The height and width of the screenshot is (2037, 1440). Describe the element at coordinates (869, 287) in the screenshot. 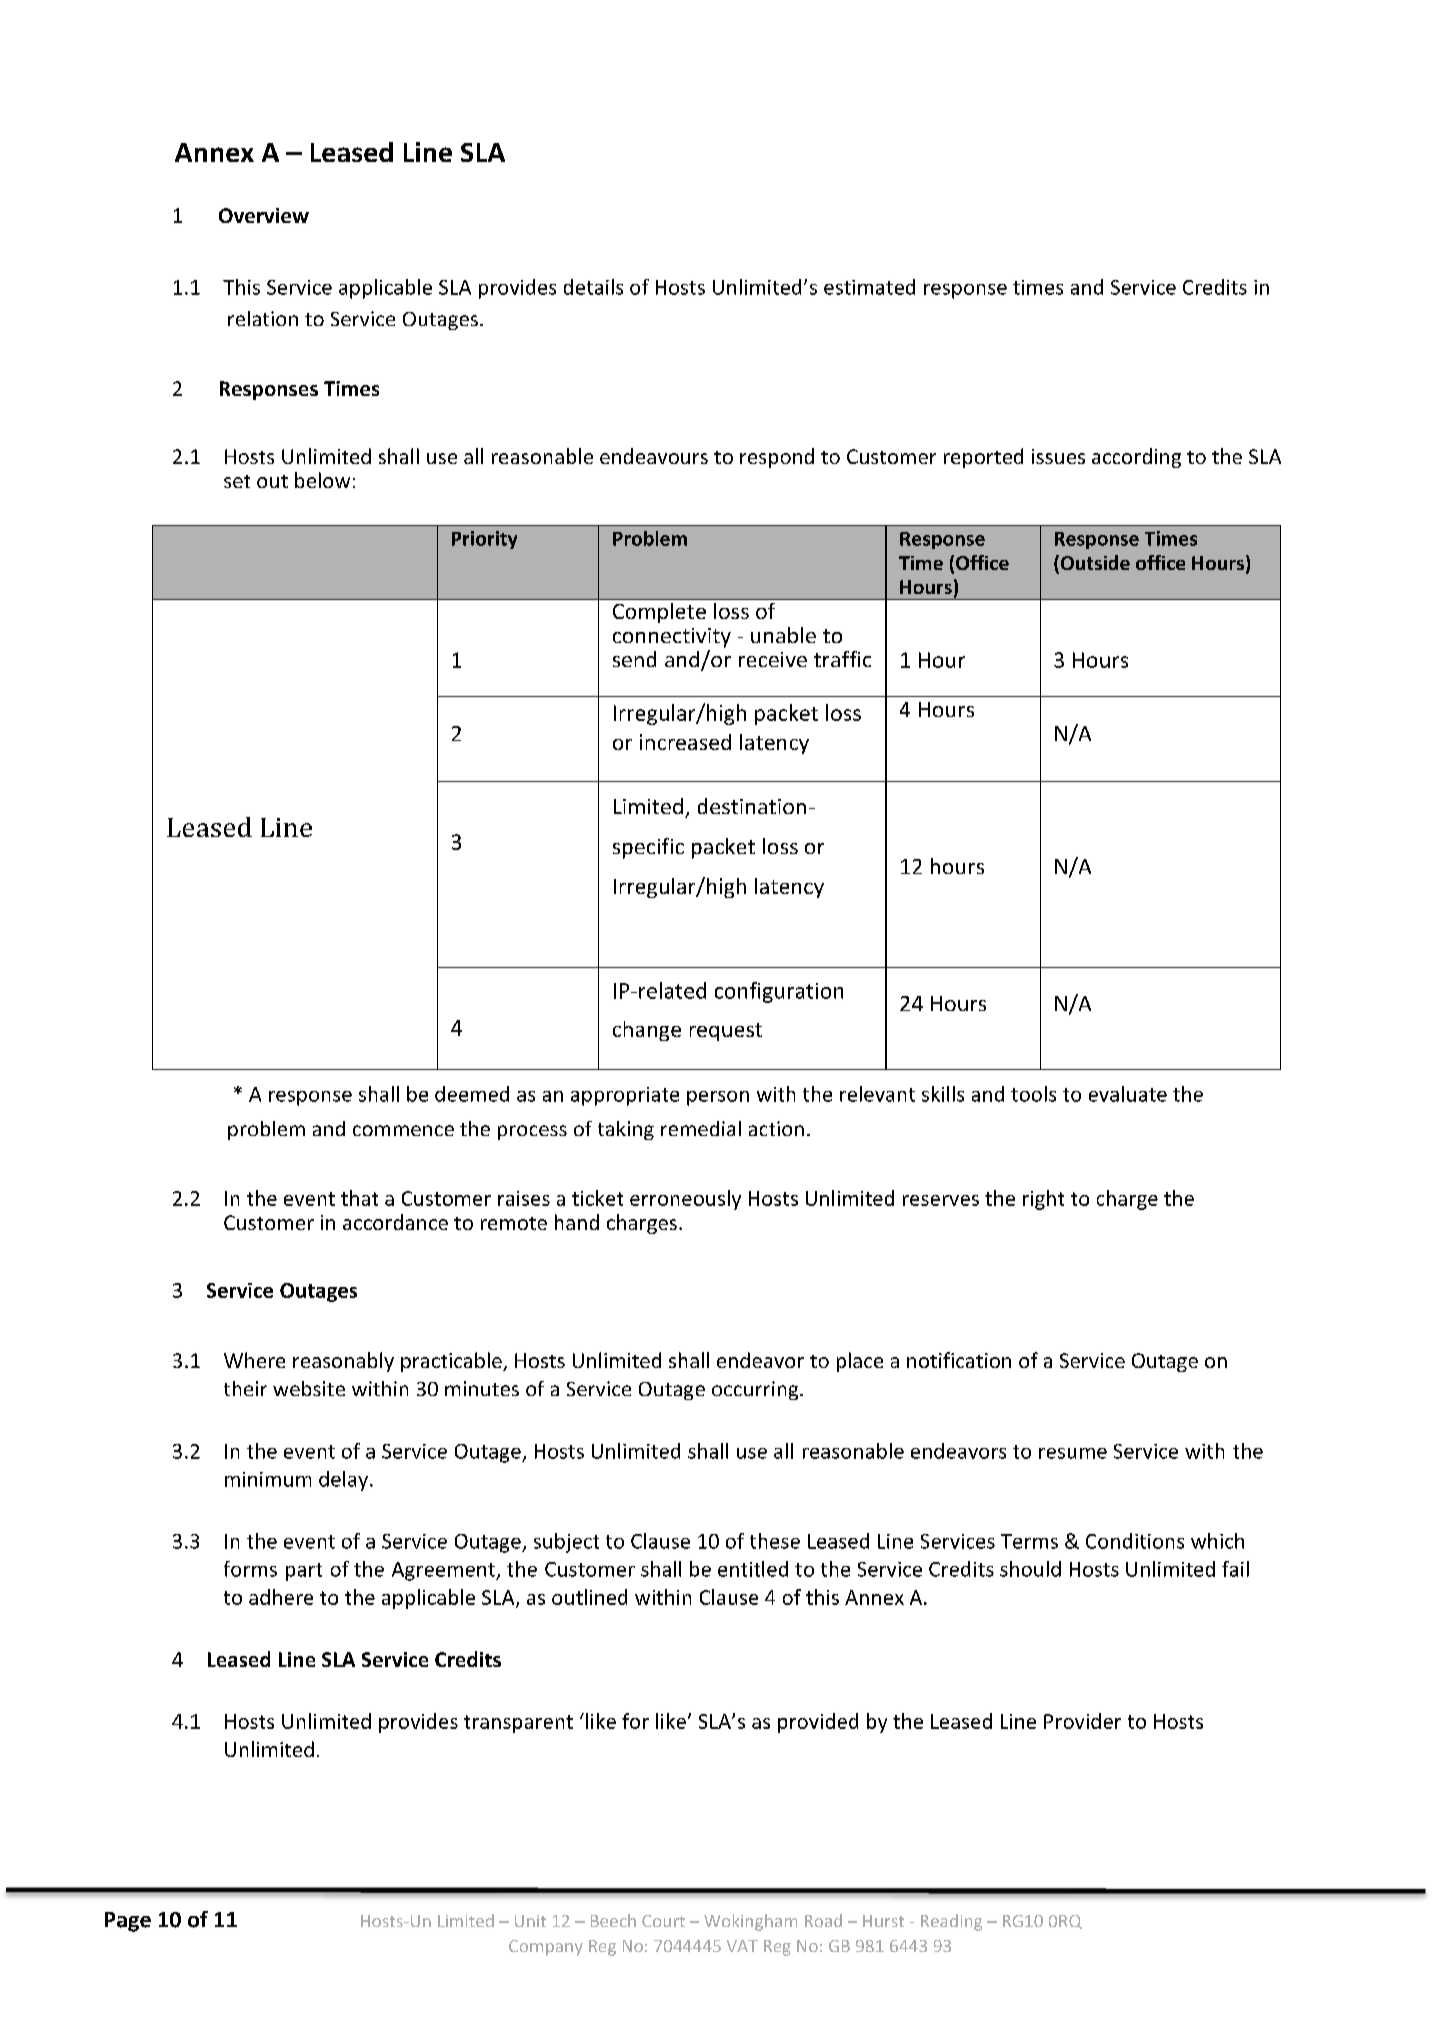

I see `estimated` at that location.
